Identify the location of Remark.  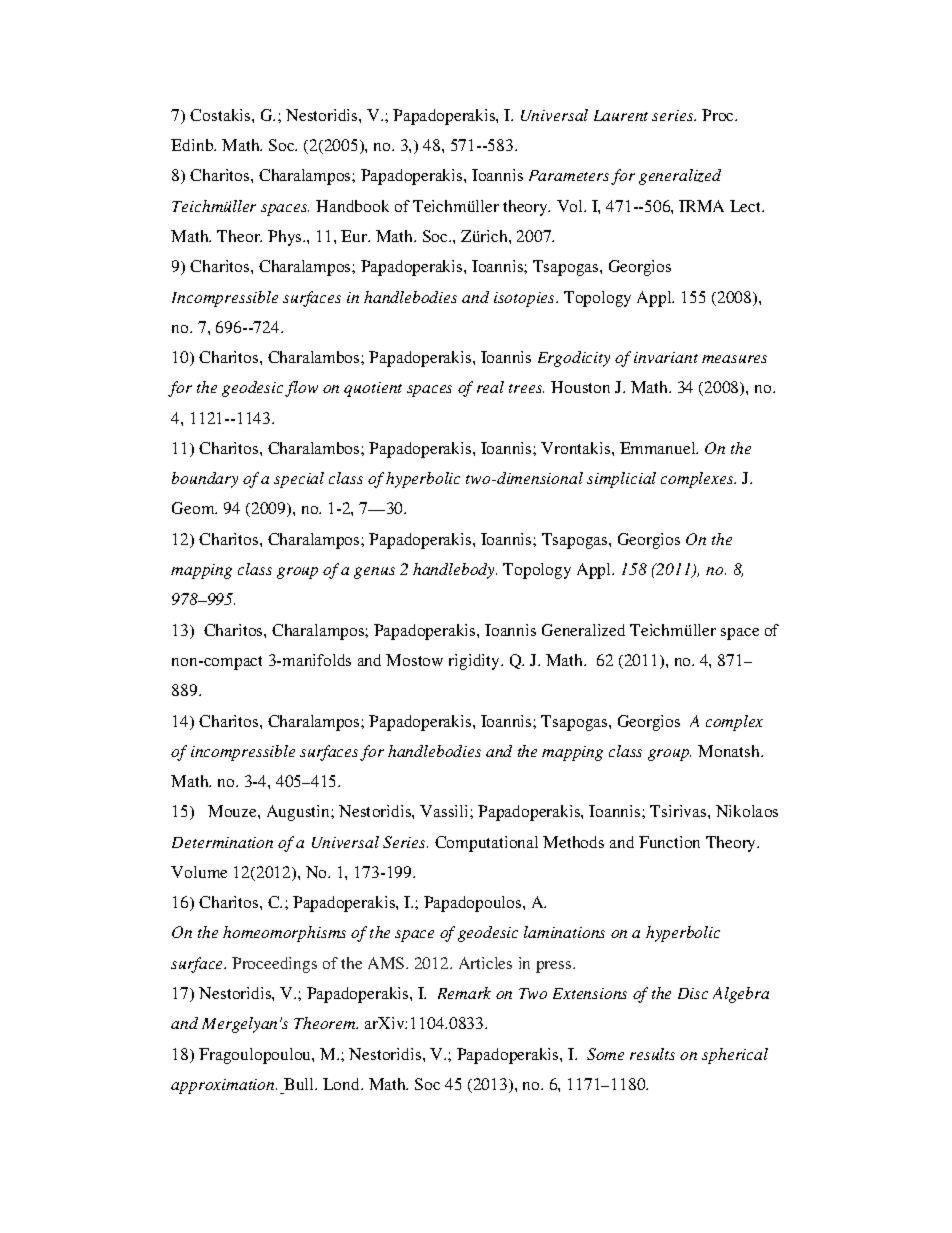
(464, 993).
